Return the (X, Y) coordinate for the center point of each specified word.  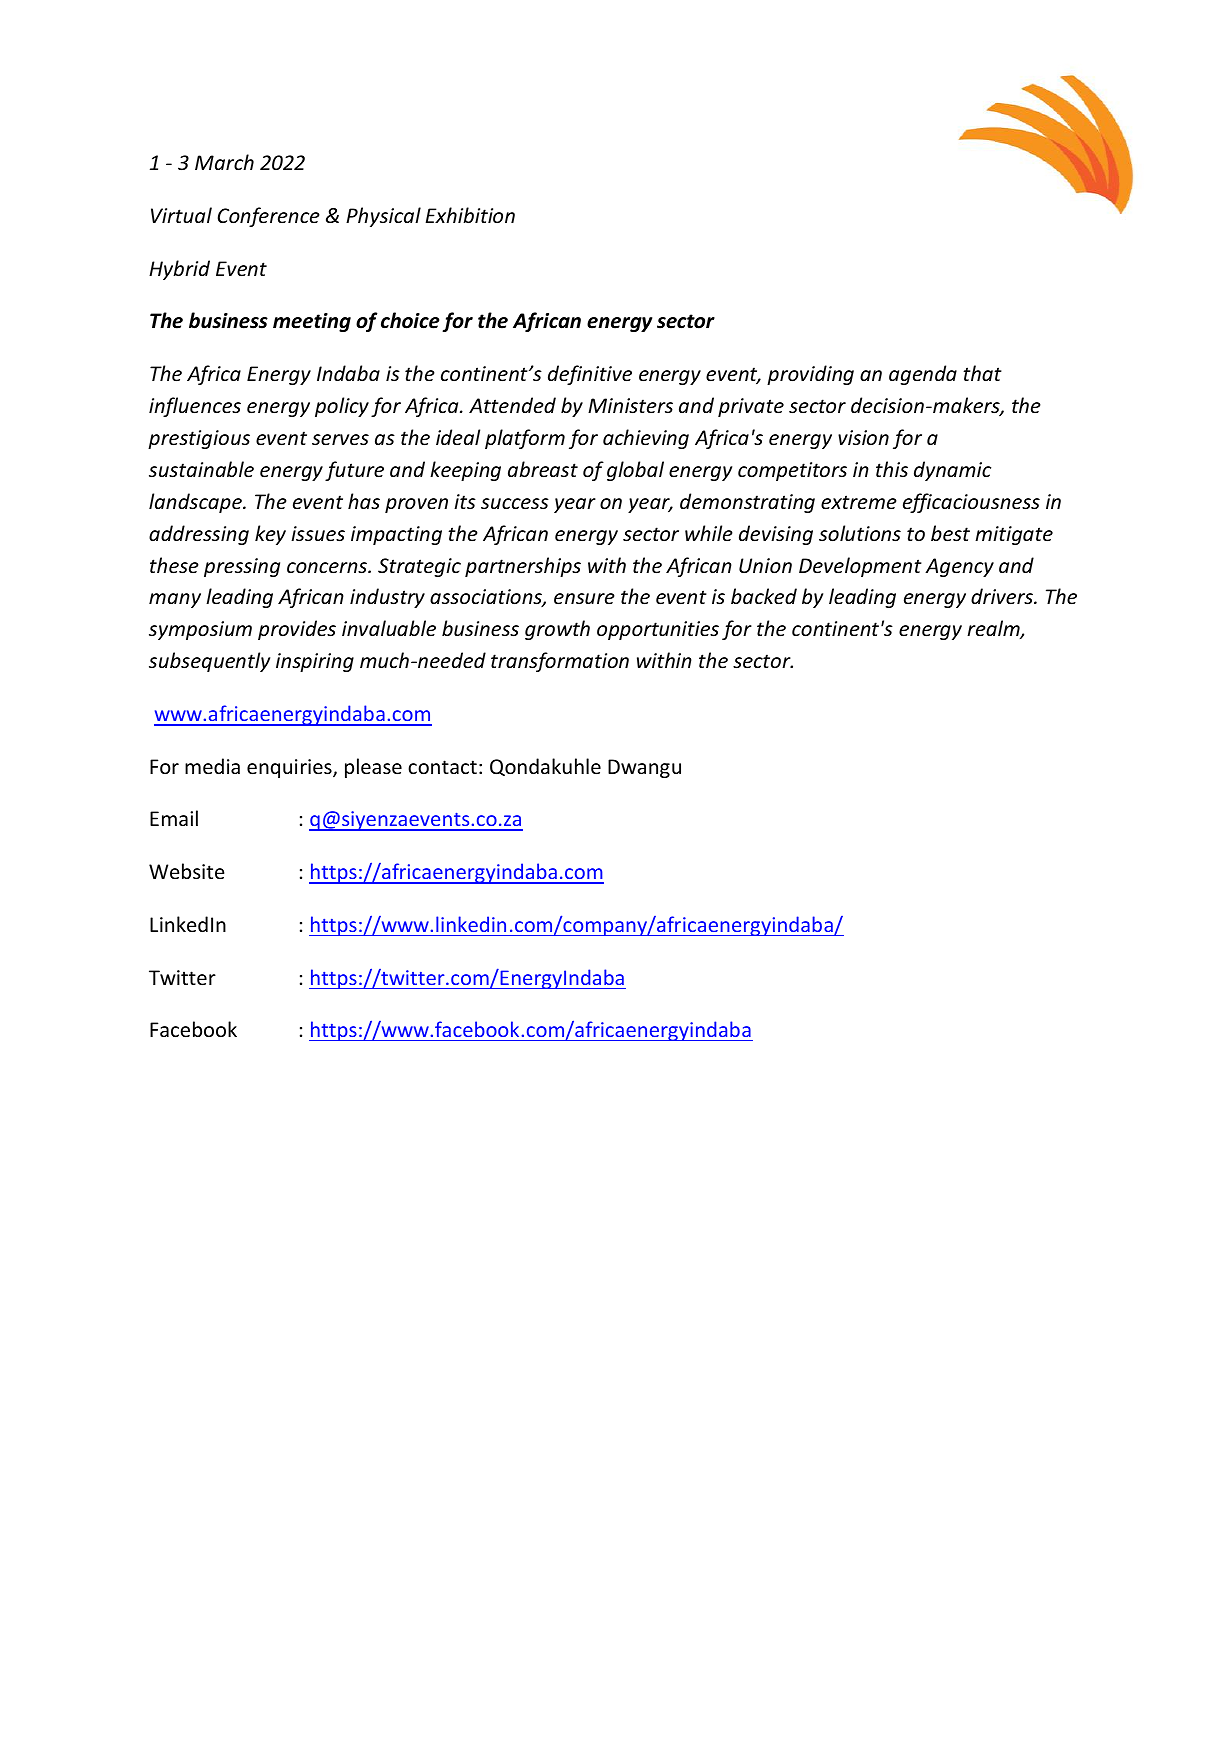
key (270, 535)
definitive (590, 375)
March (224, 162)
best (950, 533)
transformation (560, 662)
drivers (1003, 596)
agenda (923, 375)
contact (442, 767)
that (982, 373)
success (515, 504)
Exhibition (470, 215)
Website (186, 871)
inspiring (315, 662)
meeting (312, 322)
